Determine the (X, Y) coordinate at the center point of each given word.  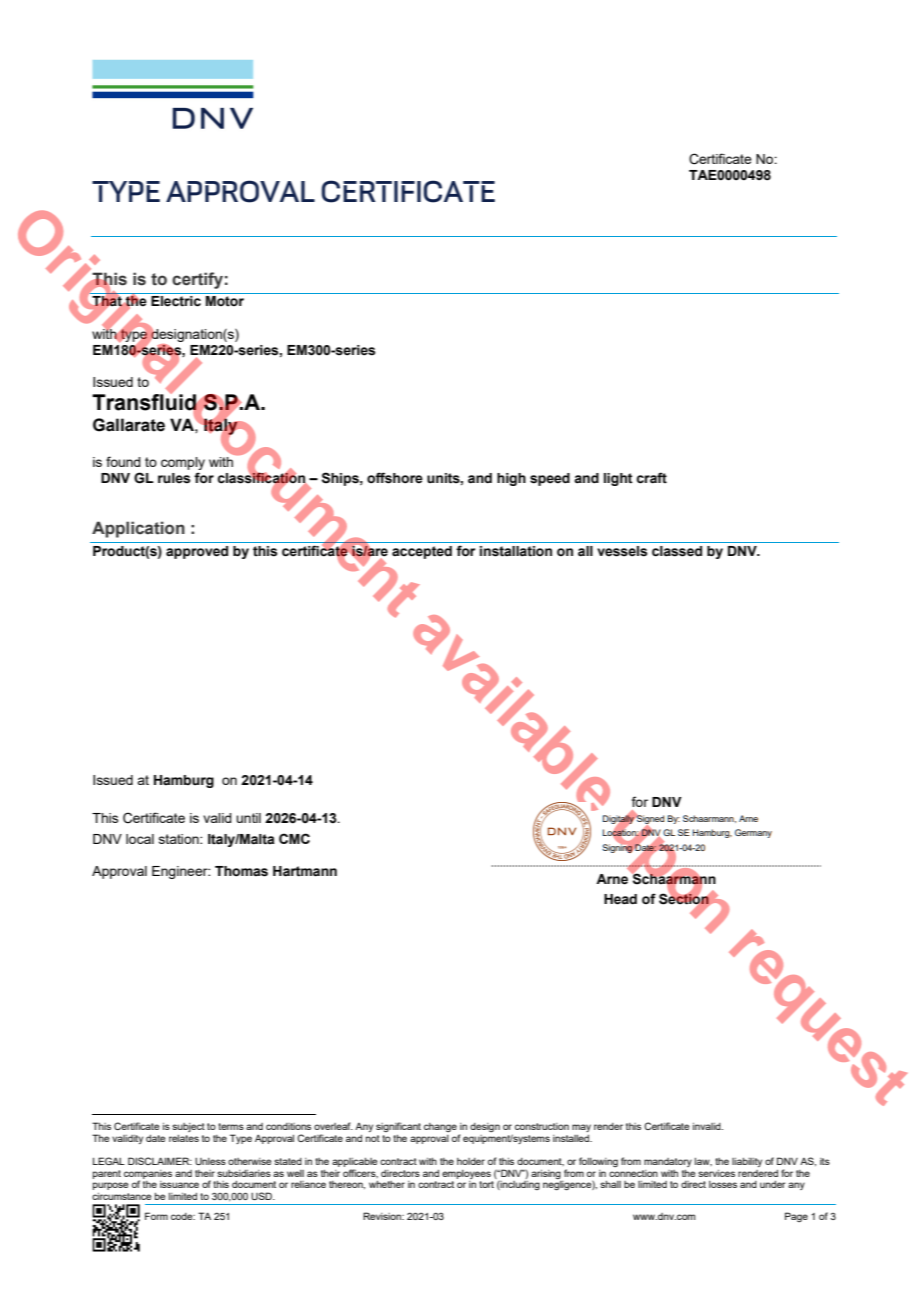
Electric (176, 301)
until (248, 818)
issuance (179, 1184)
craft (651, 478)
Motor (225, 301)
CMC (294, 838)
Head (620, 899)
